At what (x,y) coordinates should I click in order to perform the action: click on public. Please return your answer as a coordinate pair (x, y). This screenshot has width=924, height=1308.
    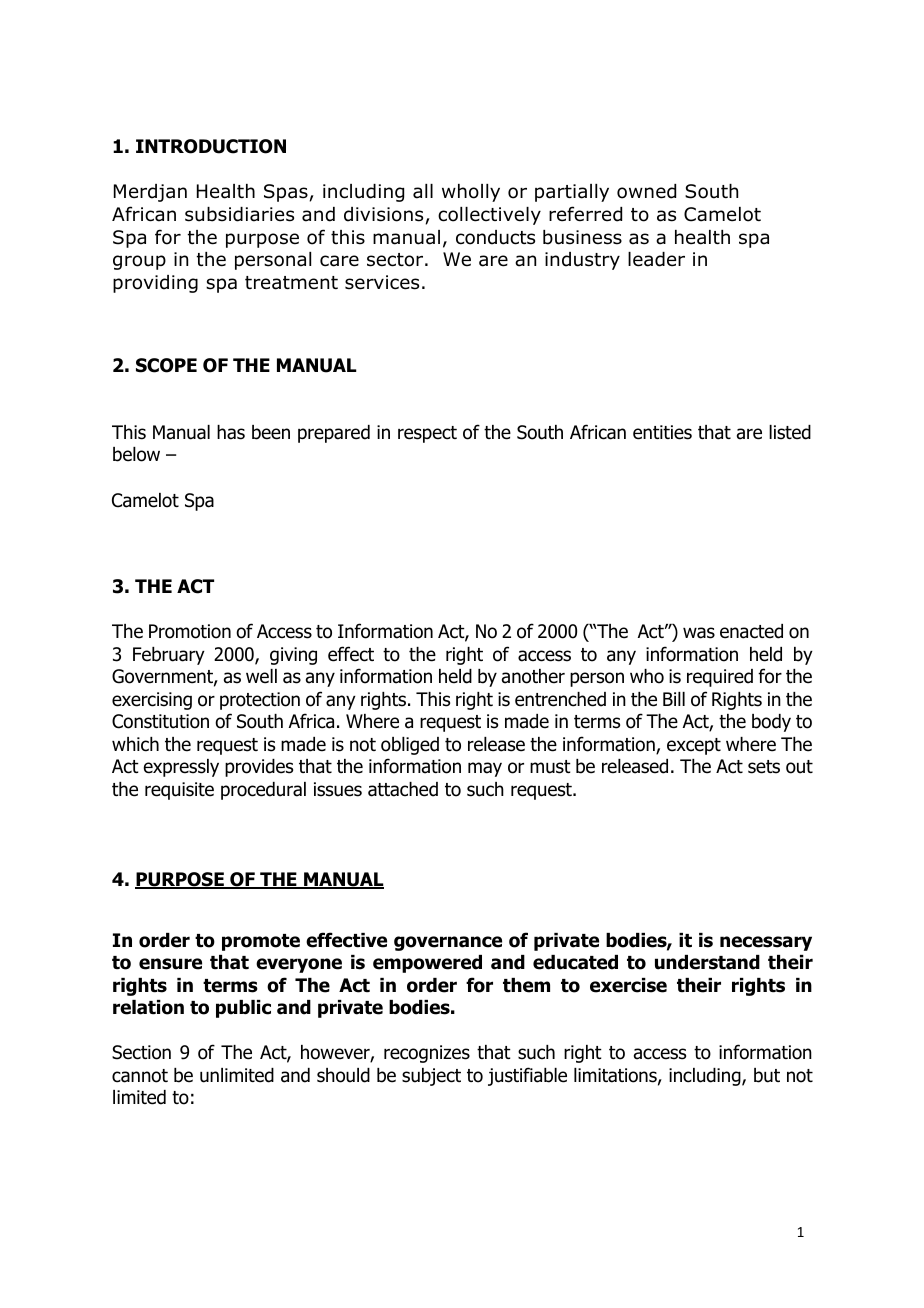
    Looking at the image, I should click on (243, 1009).
